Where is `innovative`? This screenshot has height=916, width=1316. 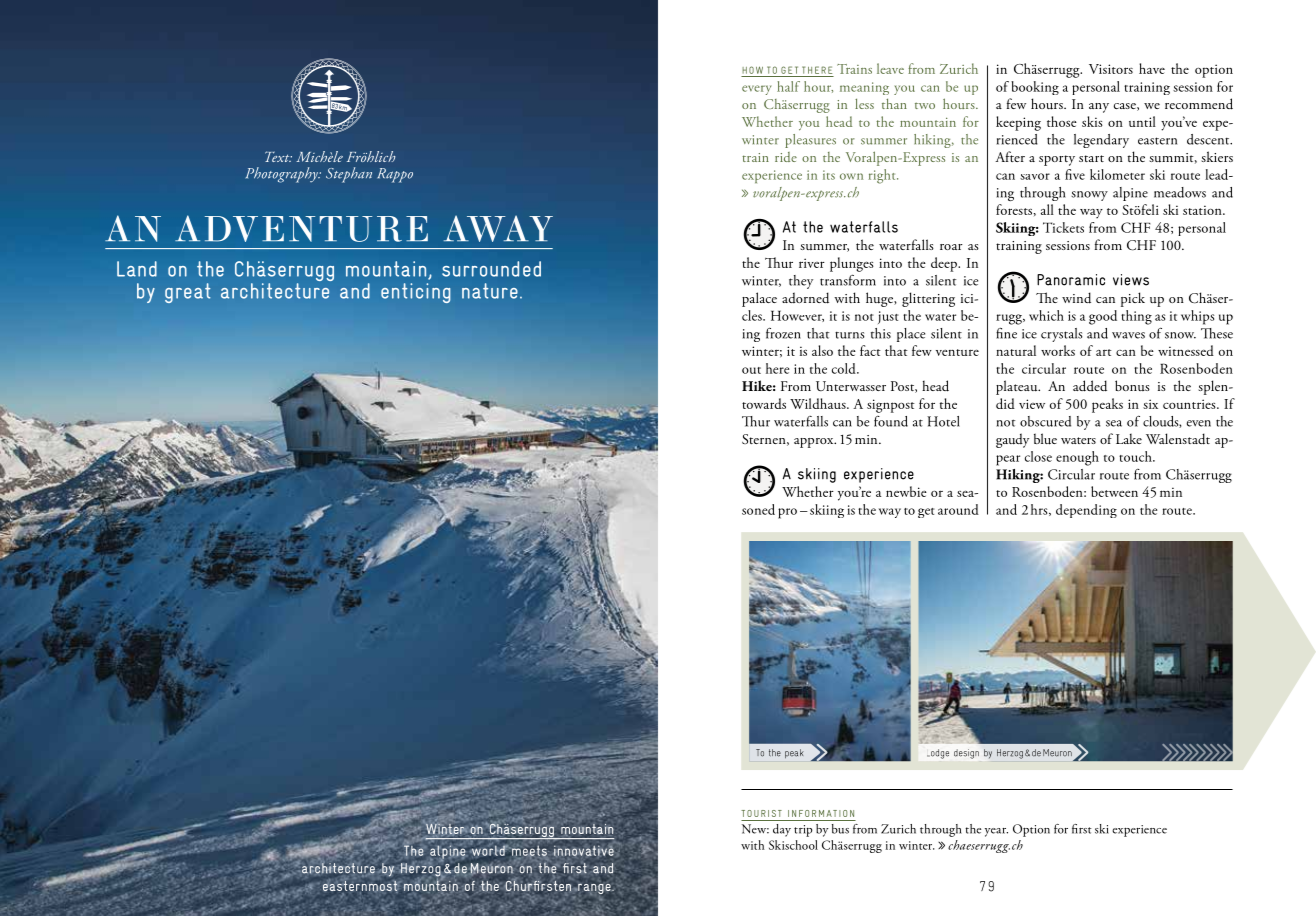 innovative is located at coordinates (584, 850).
